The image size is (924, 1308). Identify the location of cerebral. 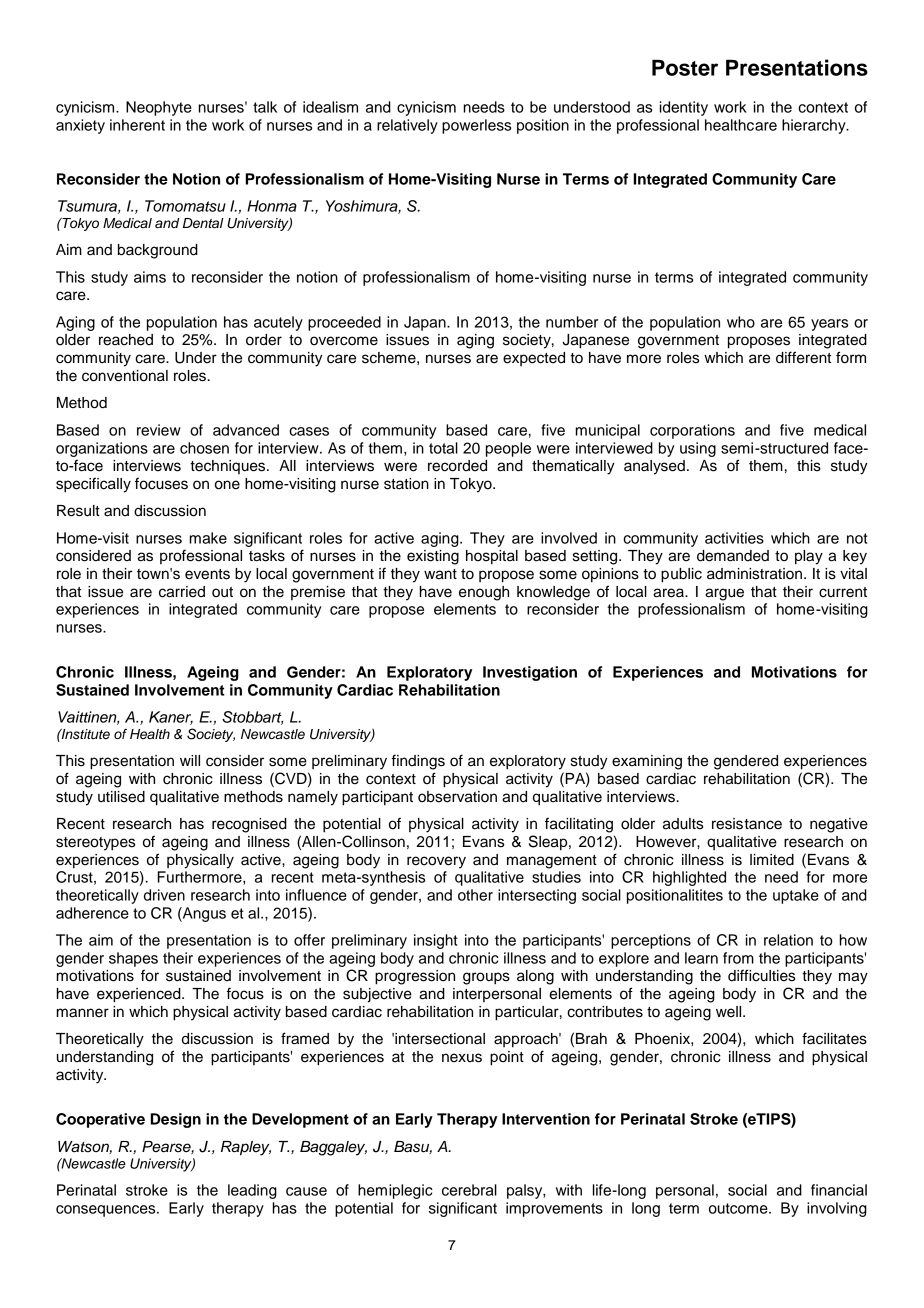
(469, 1190).
